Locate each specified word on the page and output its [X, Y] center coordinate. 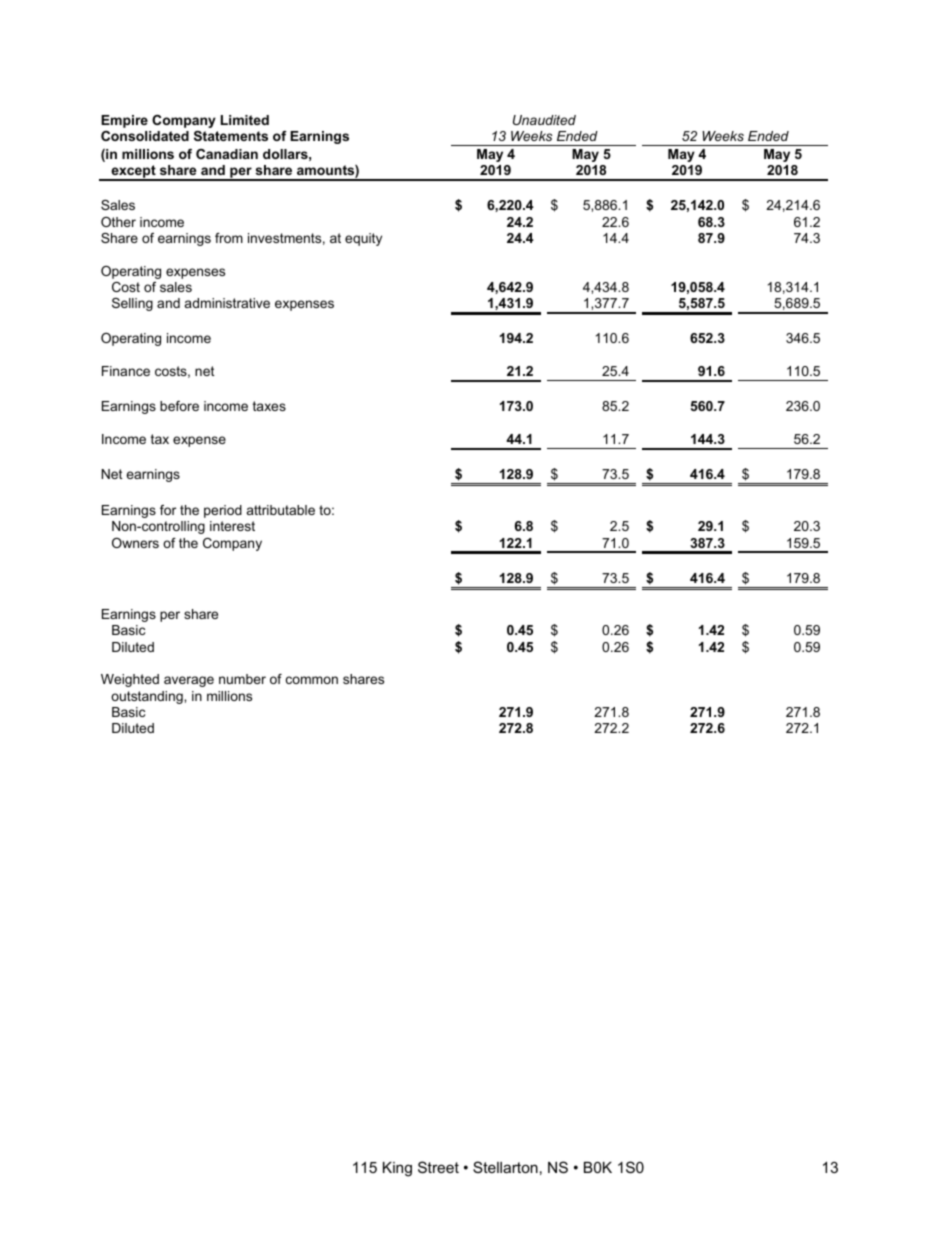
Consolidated [145, 136]
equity [363, 239]
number [242, 679]
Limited [245, 120]
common [312, 680]
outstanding [148, 697]
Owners [135, 543]
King [397, 1169]
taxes [269, 406]
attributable [281, 510]
